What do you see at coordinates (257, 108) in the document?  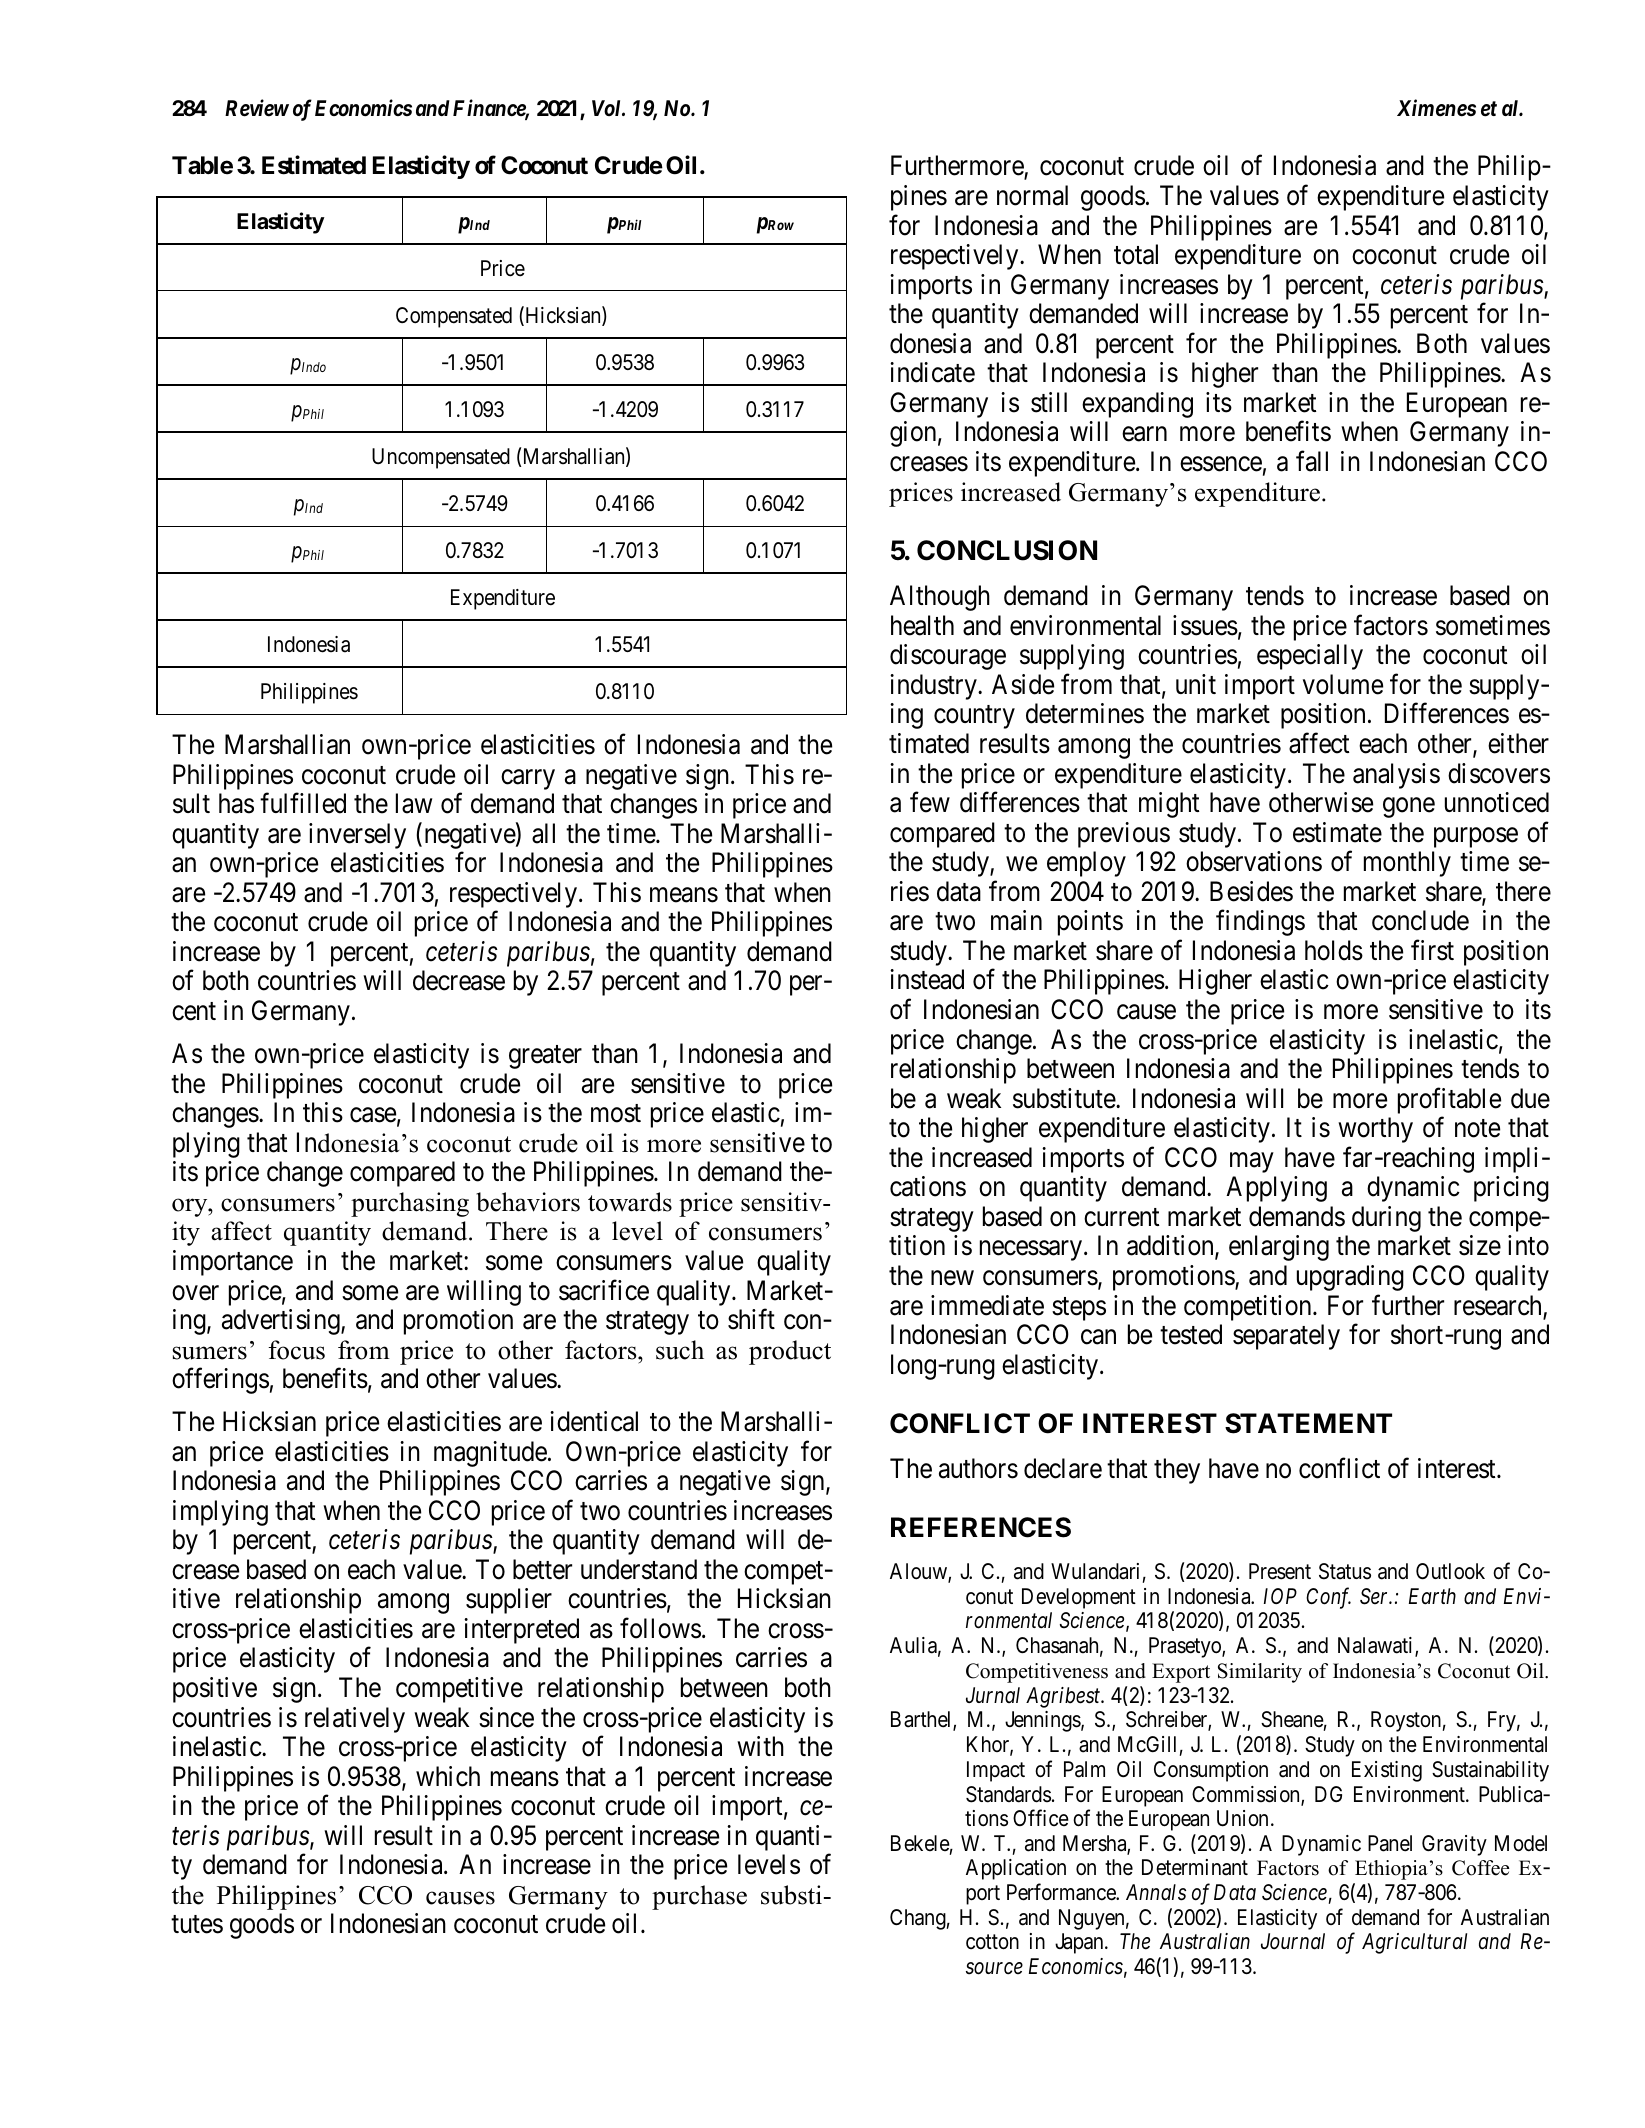 I see `Review` at bounding box center [257, 108].
